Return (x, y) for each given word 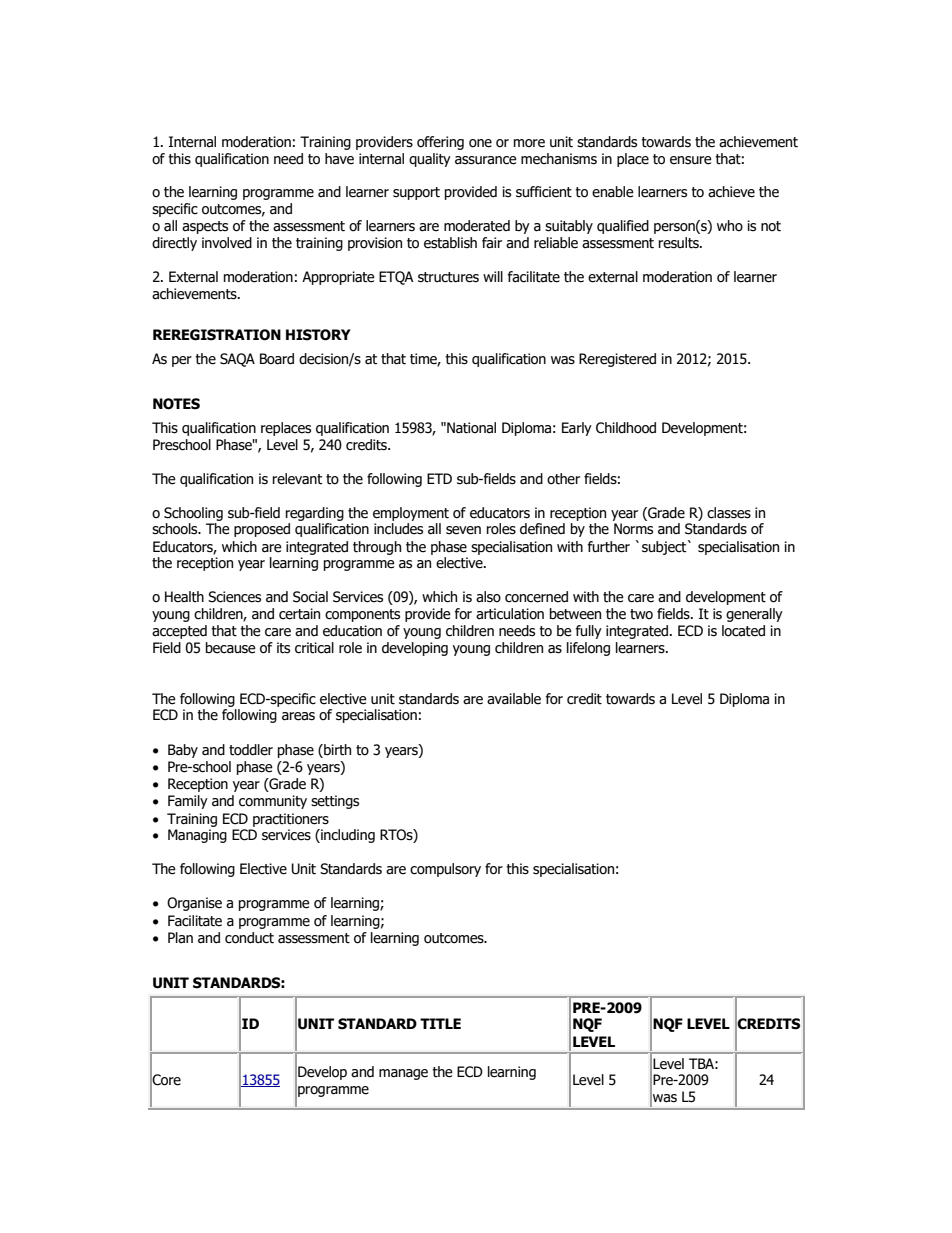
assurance (486, 160)
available (514, 699)
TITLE (440, 1023)
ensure (691, 160)
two (641, 614)
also (488, 597)
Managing (197, 836)
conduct (249, 938)
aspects (205, 227)
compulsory (445, 870)
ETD (439, 478)
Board (277, 359)
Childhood (626, 428)
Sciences (234, 597)
